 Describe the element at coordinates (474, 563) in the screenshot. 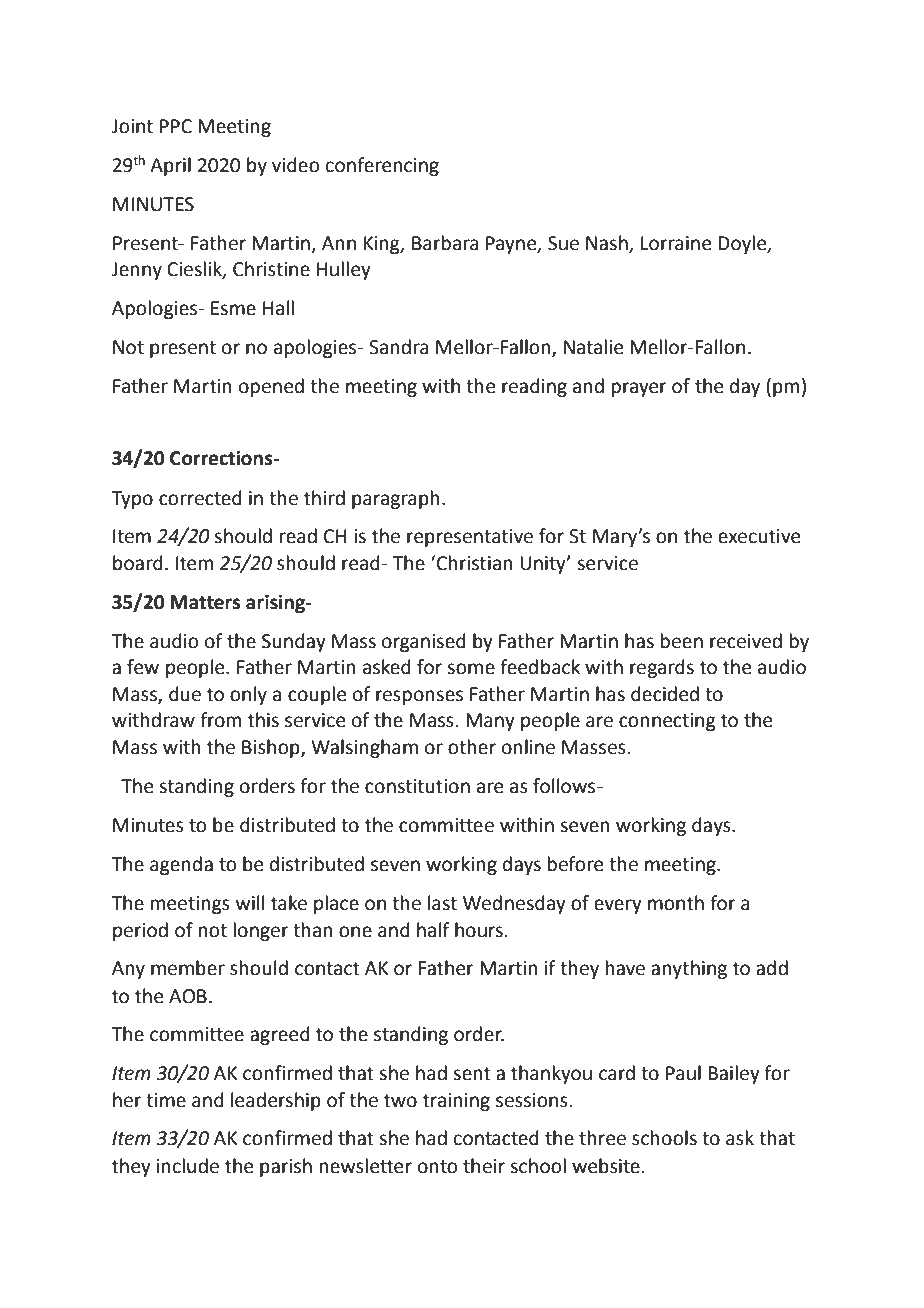

I see `Christian` at that location.
